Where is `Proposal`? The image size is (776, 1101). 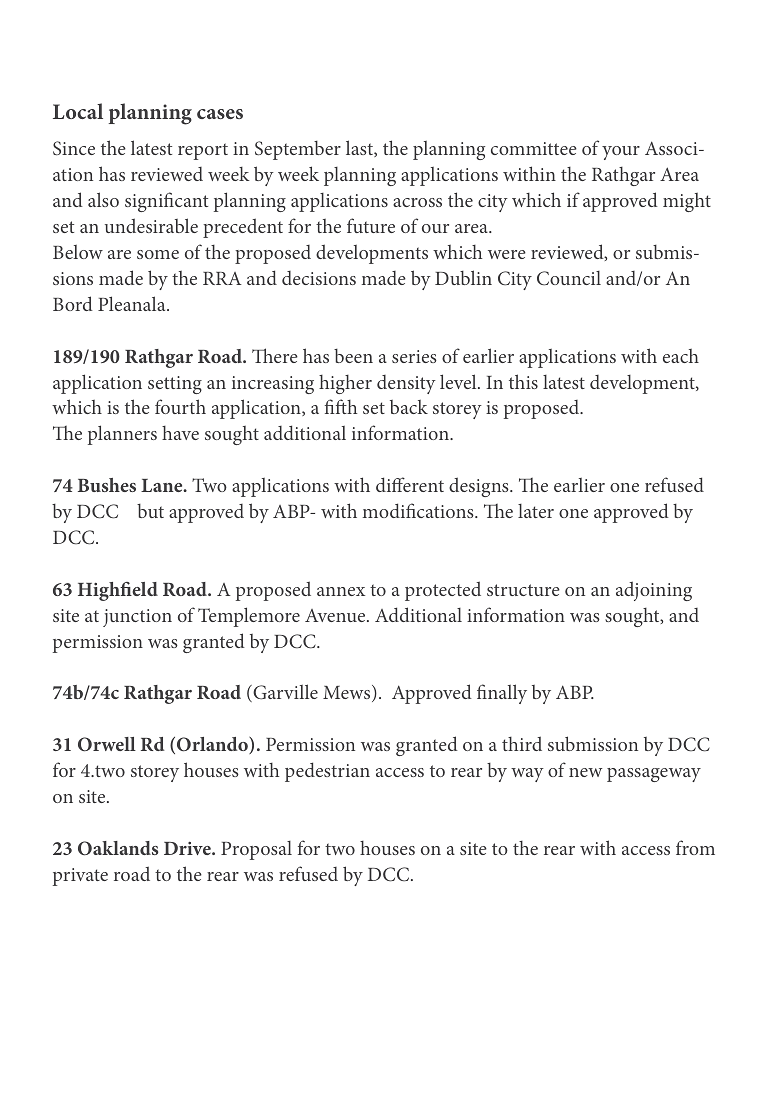
Proposal is located at coordinates (256, 850).
